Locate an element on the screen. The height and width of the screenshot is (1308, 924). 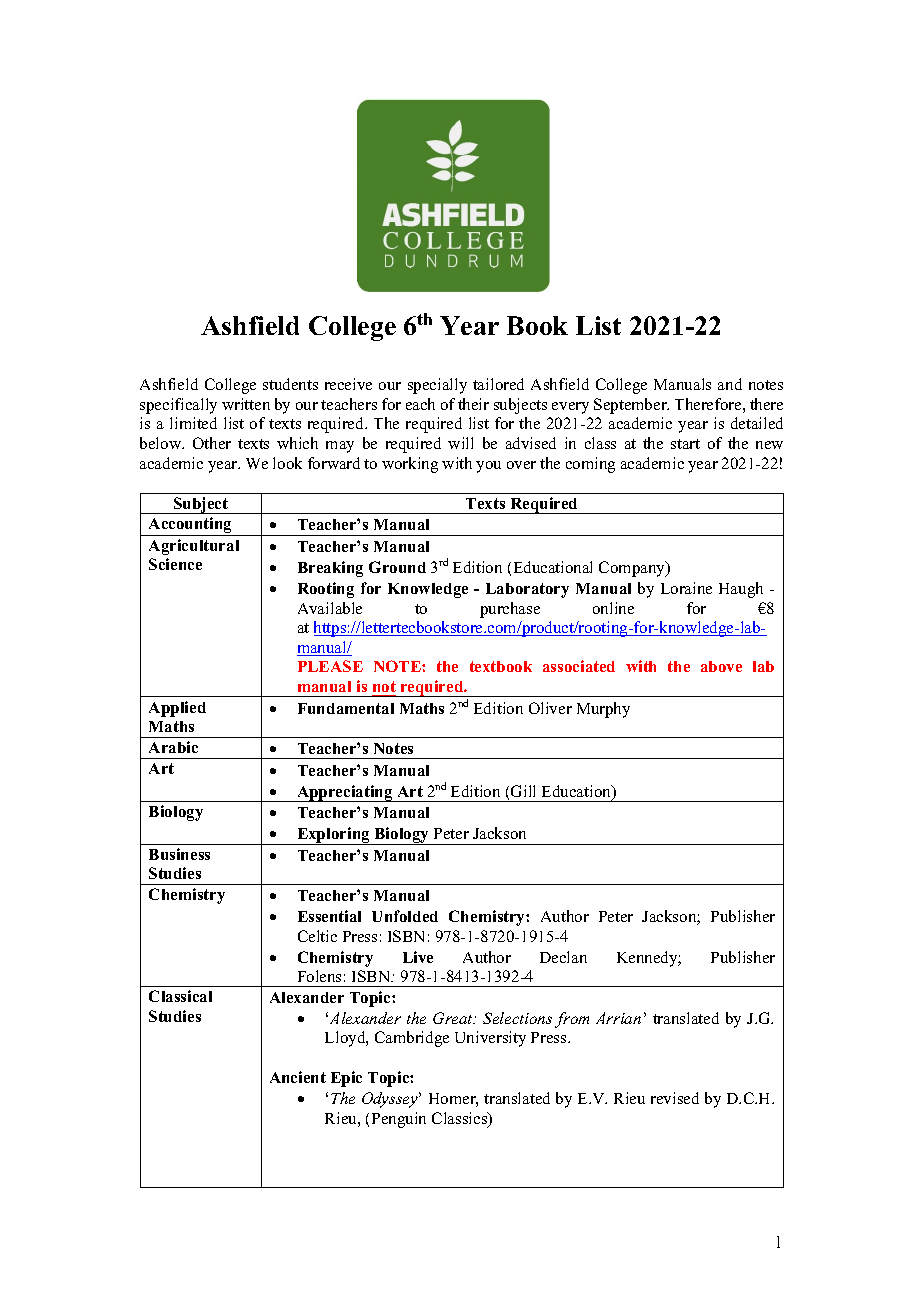
Science is located at coordinates (175, 564).
